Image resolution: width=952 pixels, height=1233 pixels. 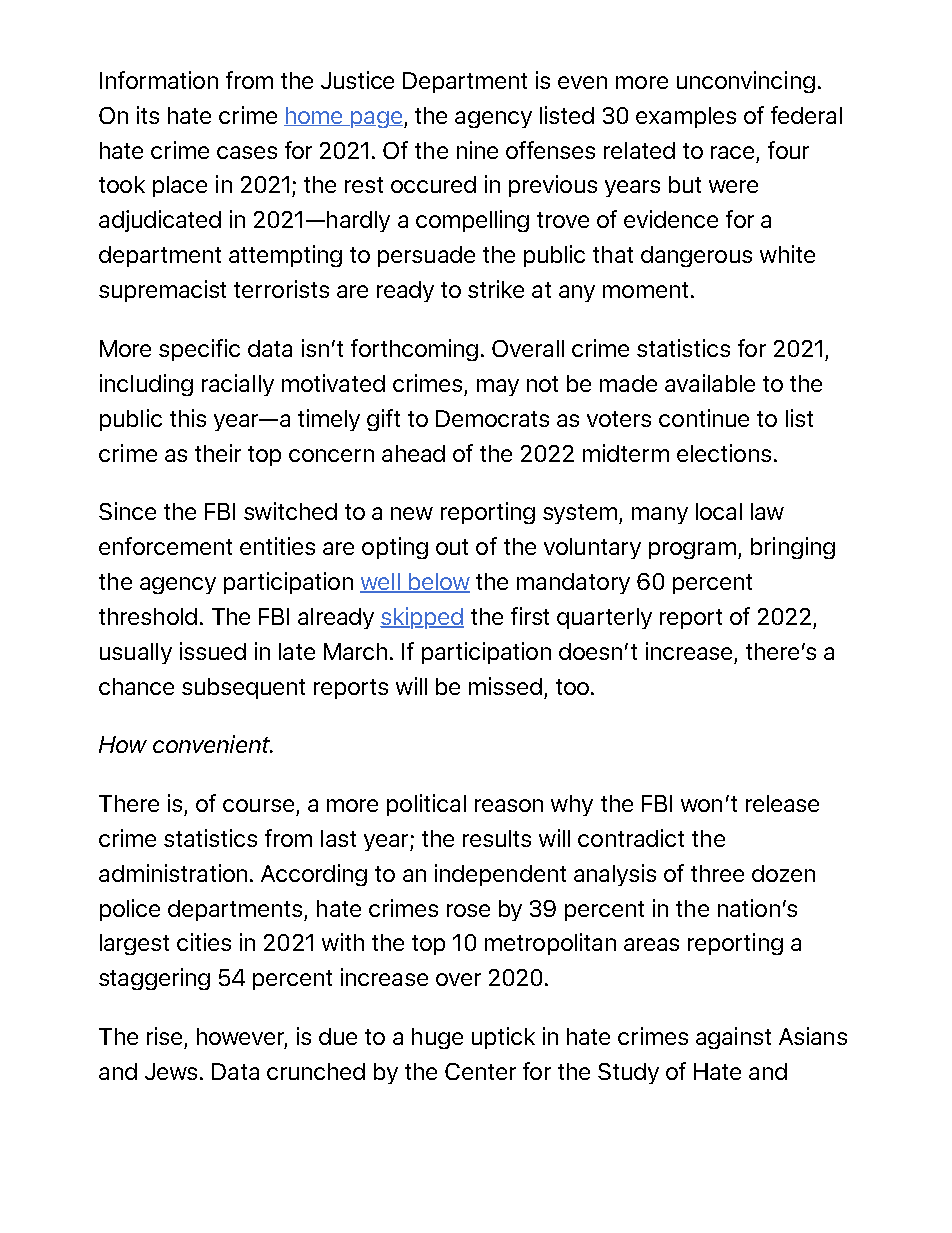 I want to click on nine, so click(x=477, y=150).
